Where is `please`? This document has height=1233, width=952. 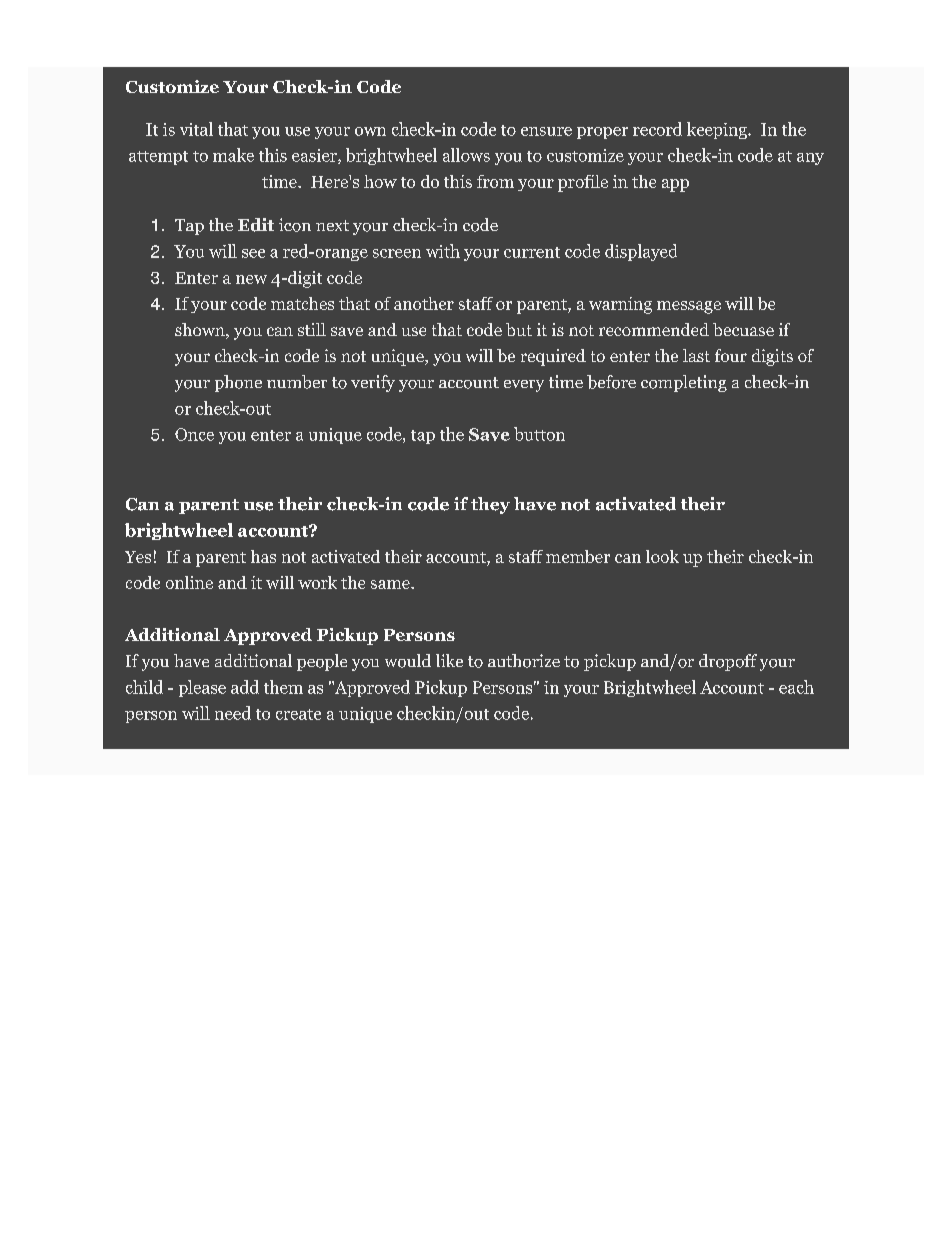
please is located at coordinates (202, 688).
